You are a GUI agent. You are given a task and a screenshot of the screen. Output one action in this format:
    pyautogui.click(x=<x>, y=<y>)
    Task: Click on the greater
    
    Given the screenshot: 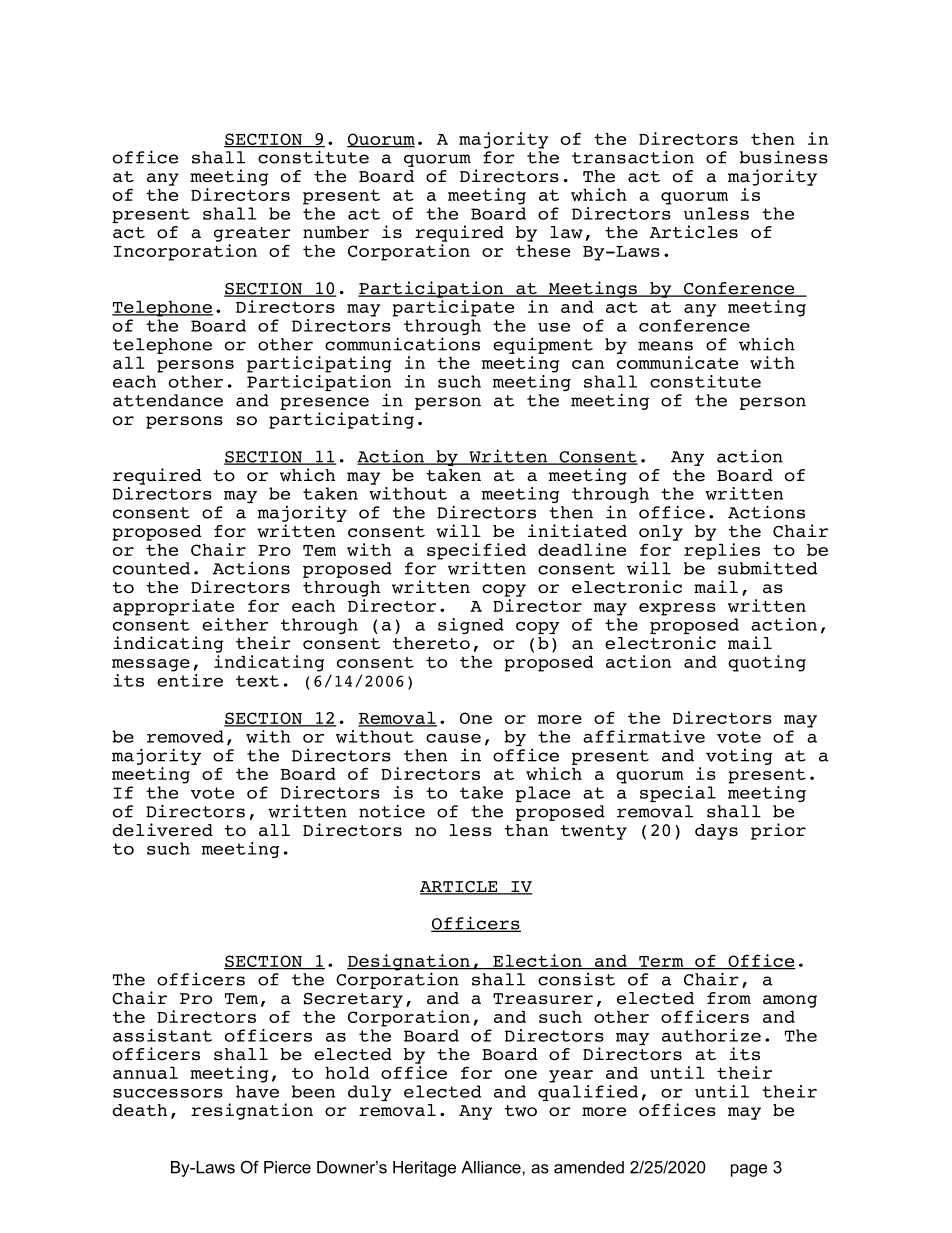 What is the action you would take?
    pyautogui.click(x=252, y=234)
